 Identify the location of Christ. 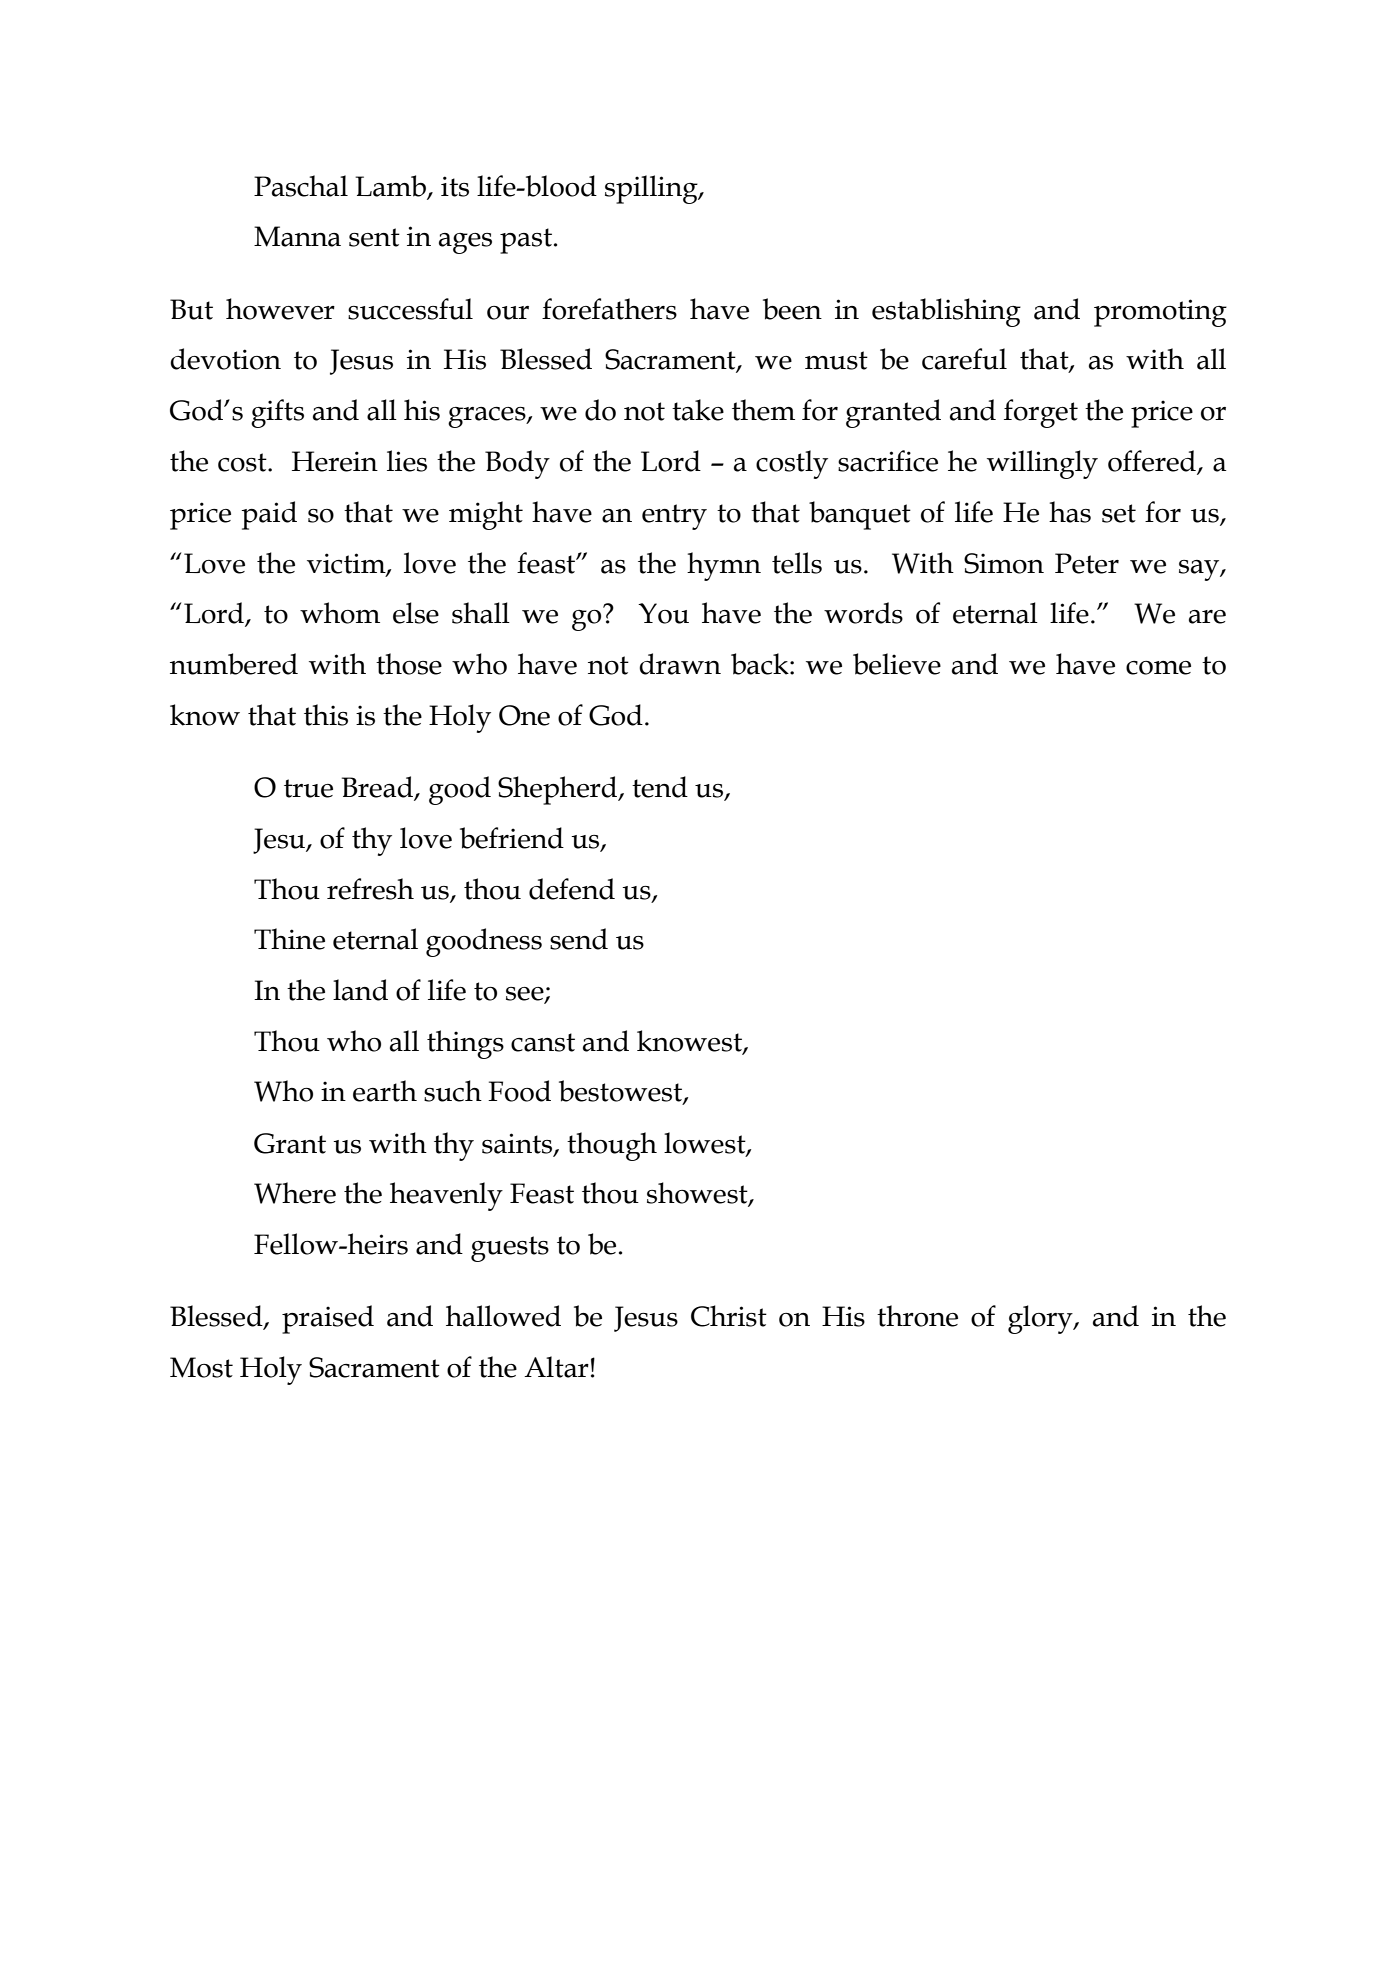
(729, 1316).
